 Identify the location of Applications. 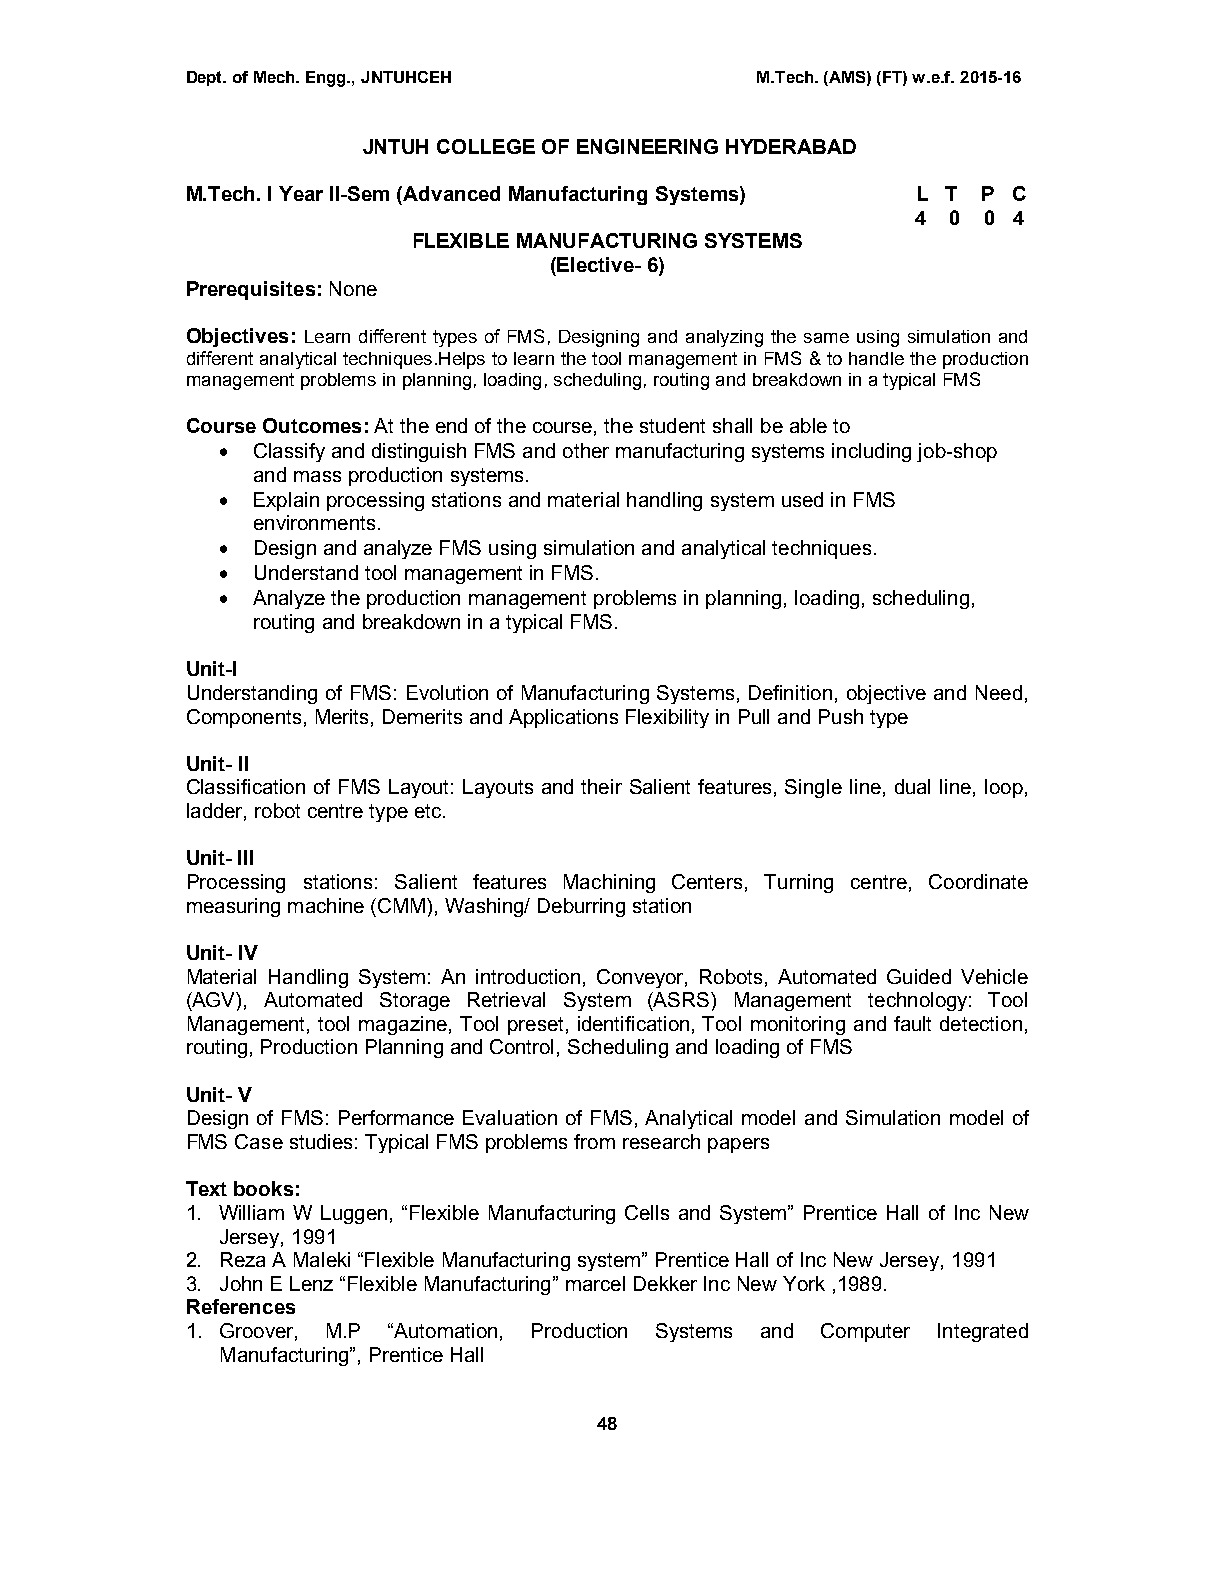
(563, 718).
